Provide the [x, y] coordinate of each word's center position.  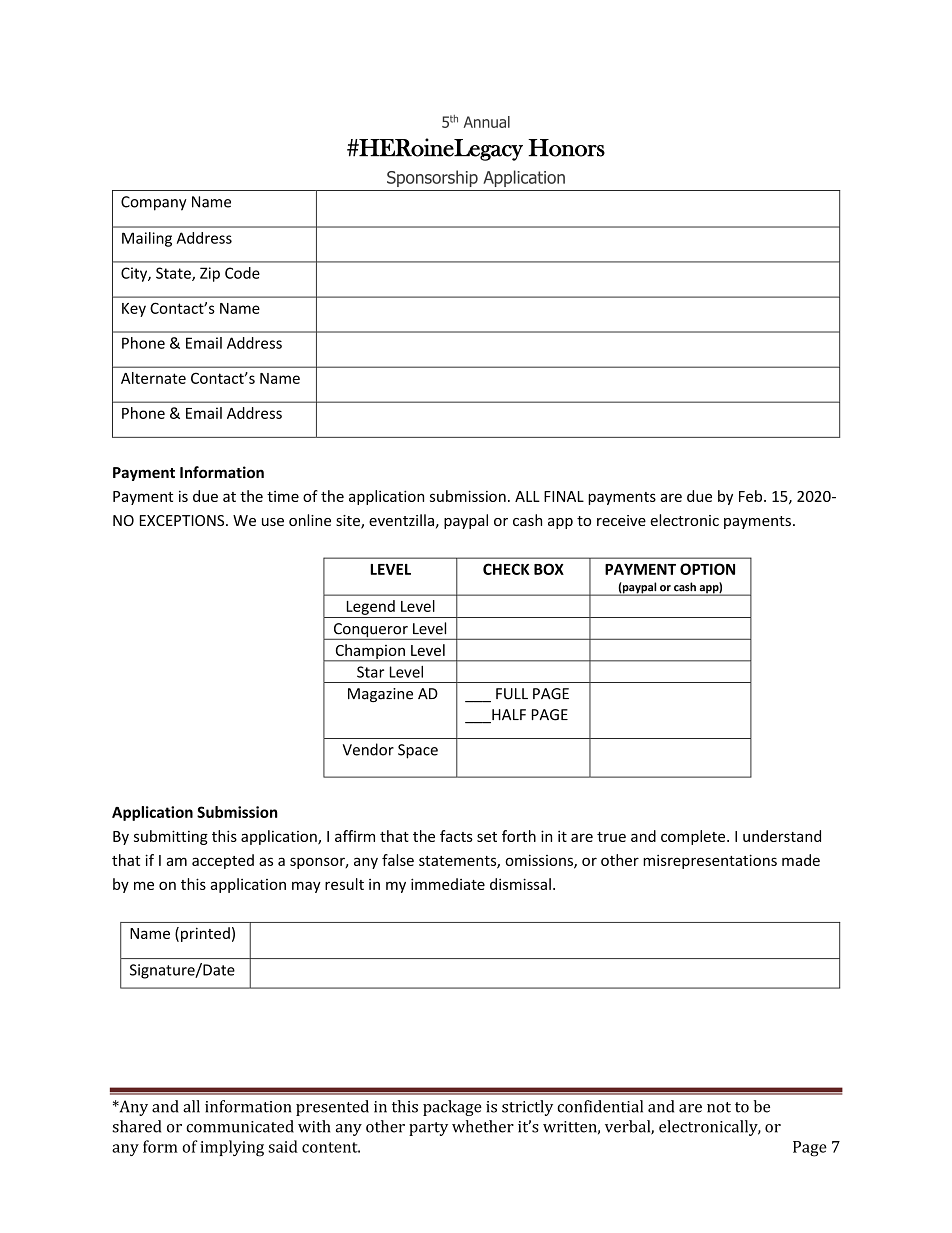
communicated [240, 1126]
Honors [566, 148]
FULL [512, 694]
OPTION [707, 569]
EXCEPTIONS [183, 520]
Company [154, 203]
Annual [487, 122]
